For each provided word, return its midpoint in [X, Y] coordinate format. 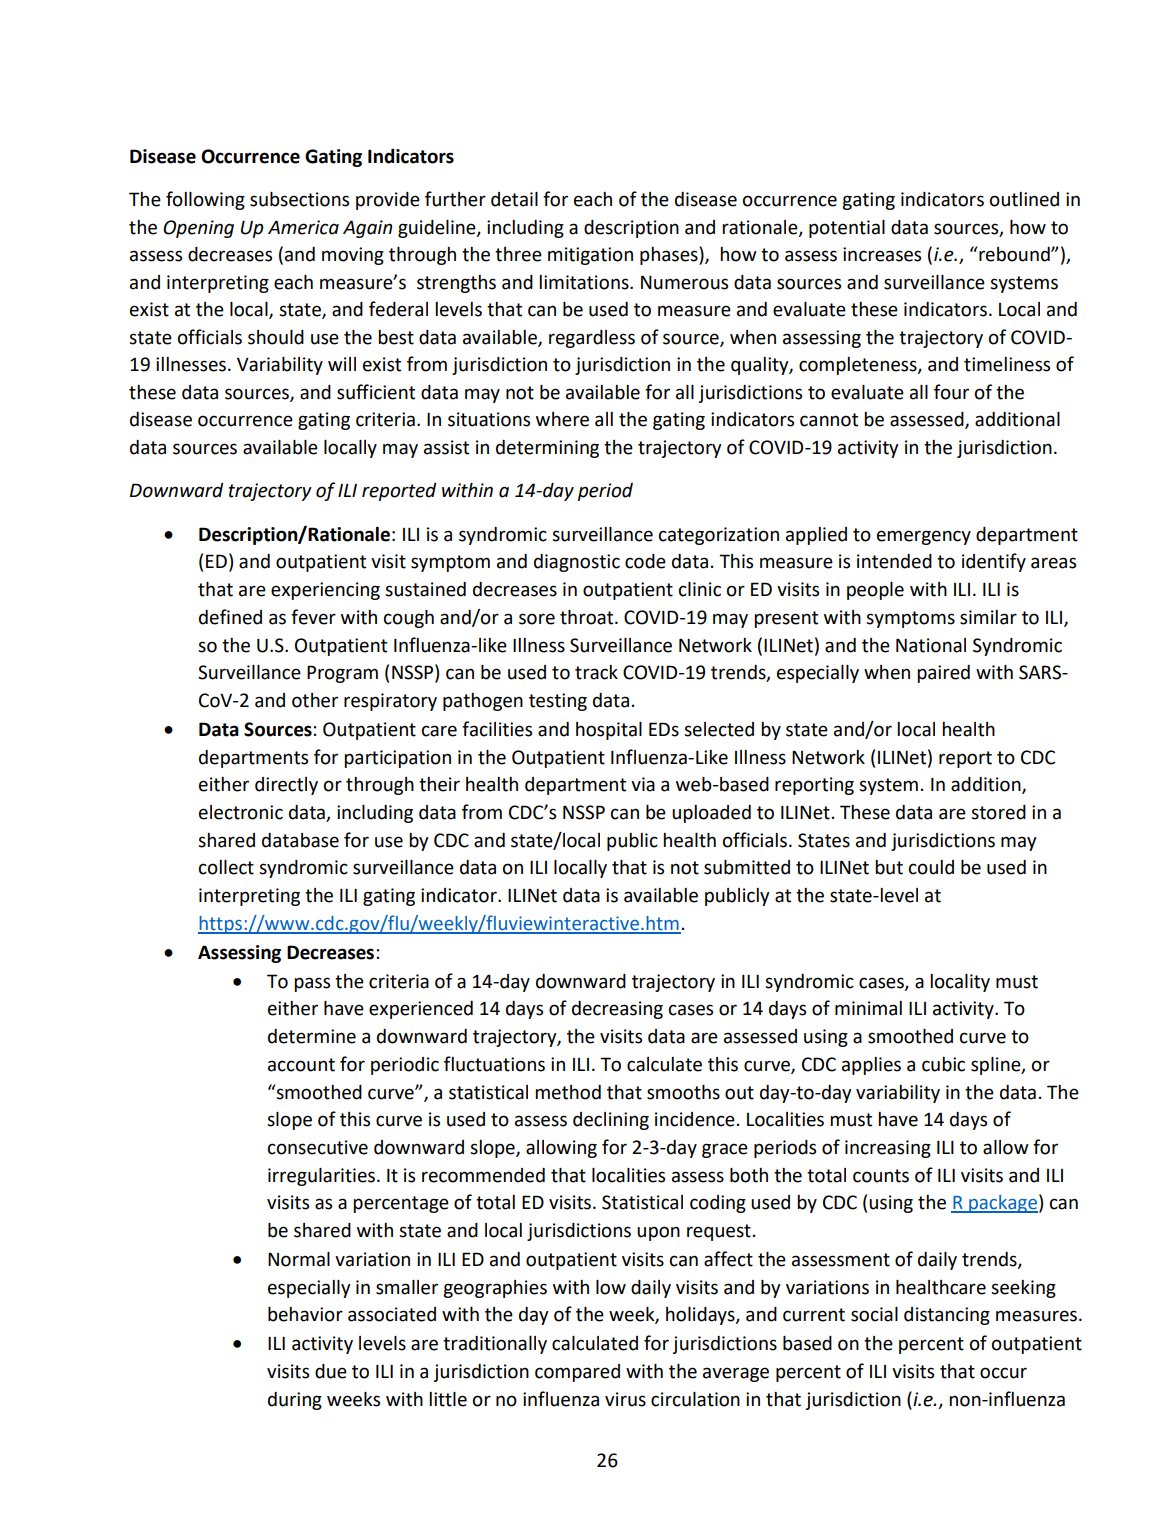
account [301, 1065]
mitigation [590, 256]
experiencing [325, 591]
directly [286, 786]
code [645, 561]
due [331, 1371]
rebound [1014, 254]
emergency [924, 537]
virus [625, 1399]
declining [611, 1121]
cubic [943, 1064]
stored [998, 812]
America [303, 227]
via [643, 784]
